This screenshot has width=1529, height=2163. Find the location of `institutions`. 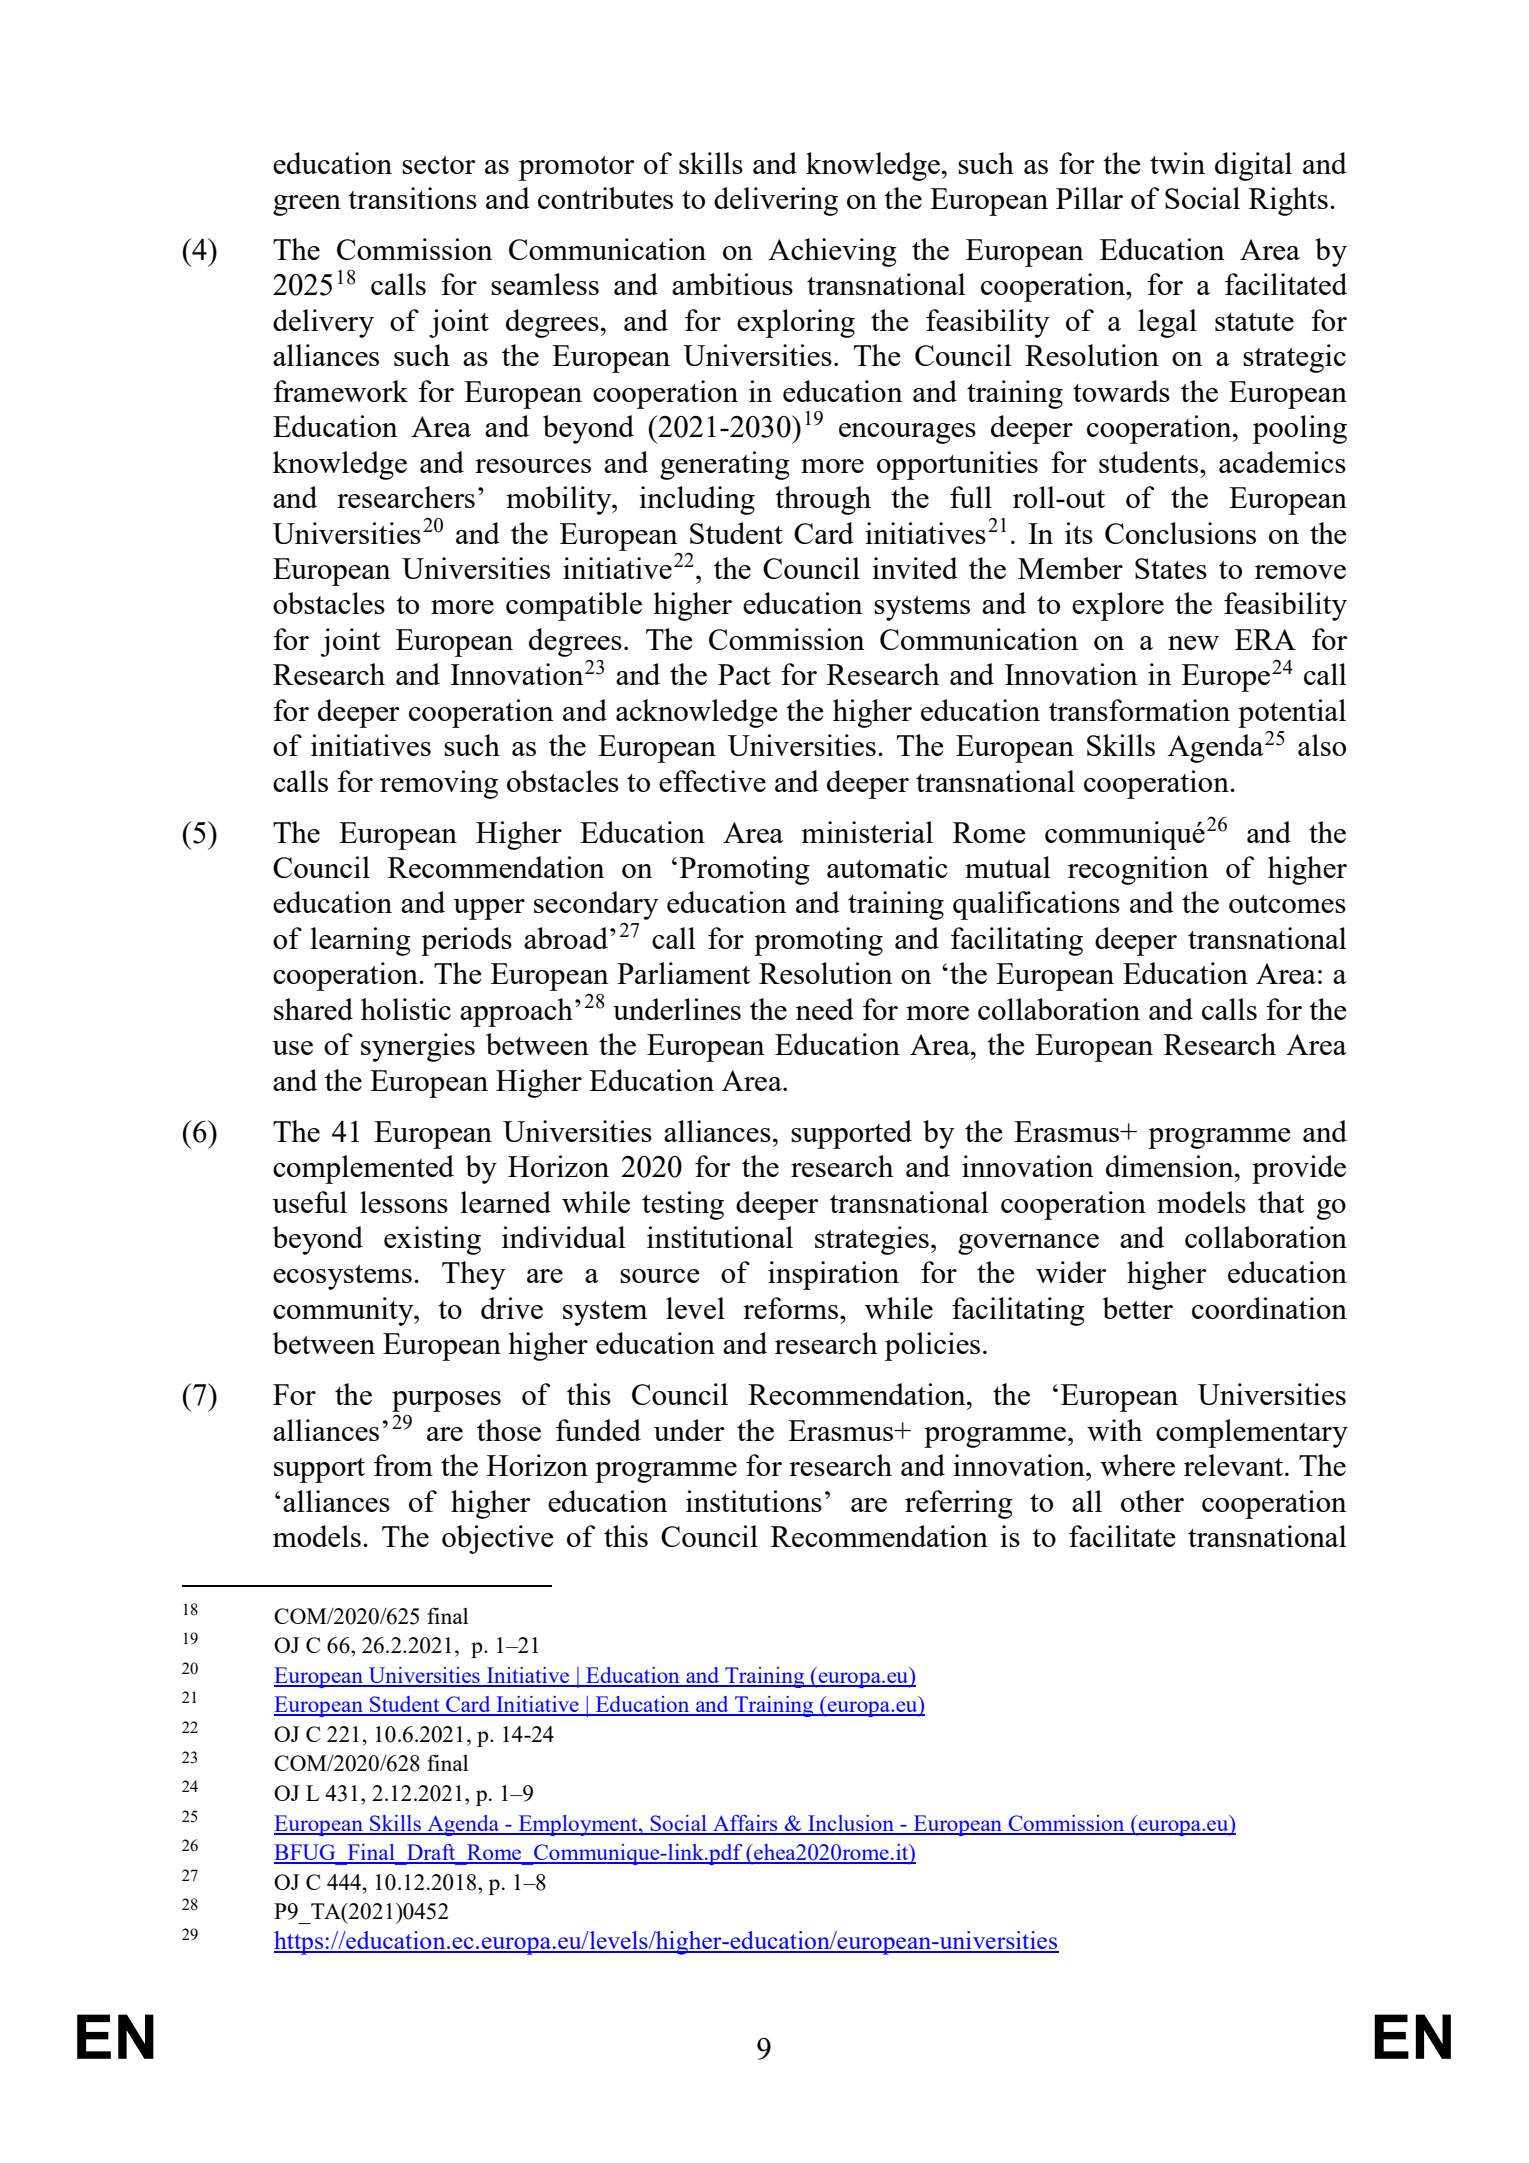

institutions is located at coordinates (754, 1501).
